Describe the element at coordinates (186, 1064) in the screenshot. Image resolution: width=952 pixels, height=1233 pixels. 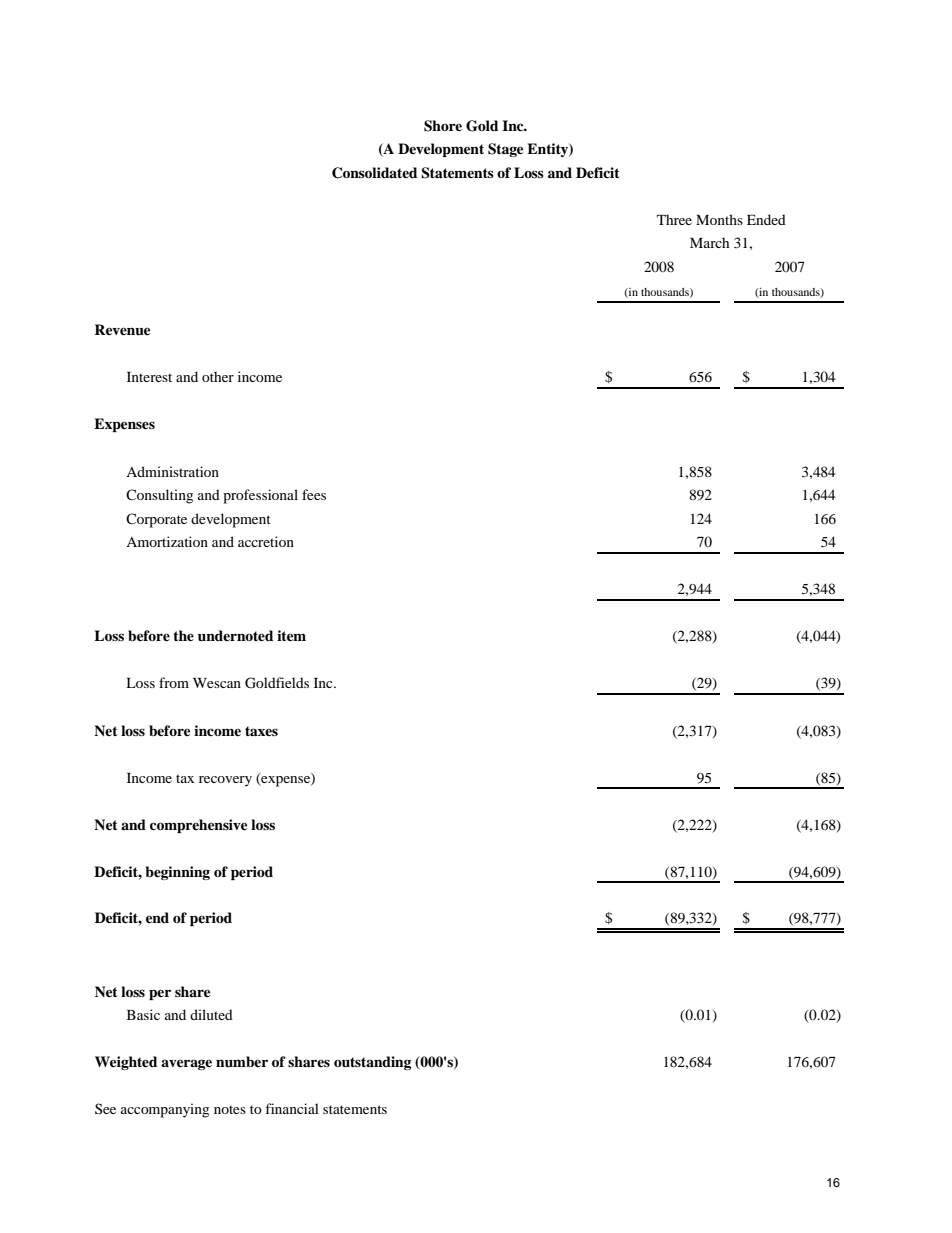
I see `average` at that location.
